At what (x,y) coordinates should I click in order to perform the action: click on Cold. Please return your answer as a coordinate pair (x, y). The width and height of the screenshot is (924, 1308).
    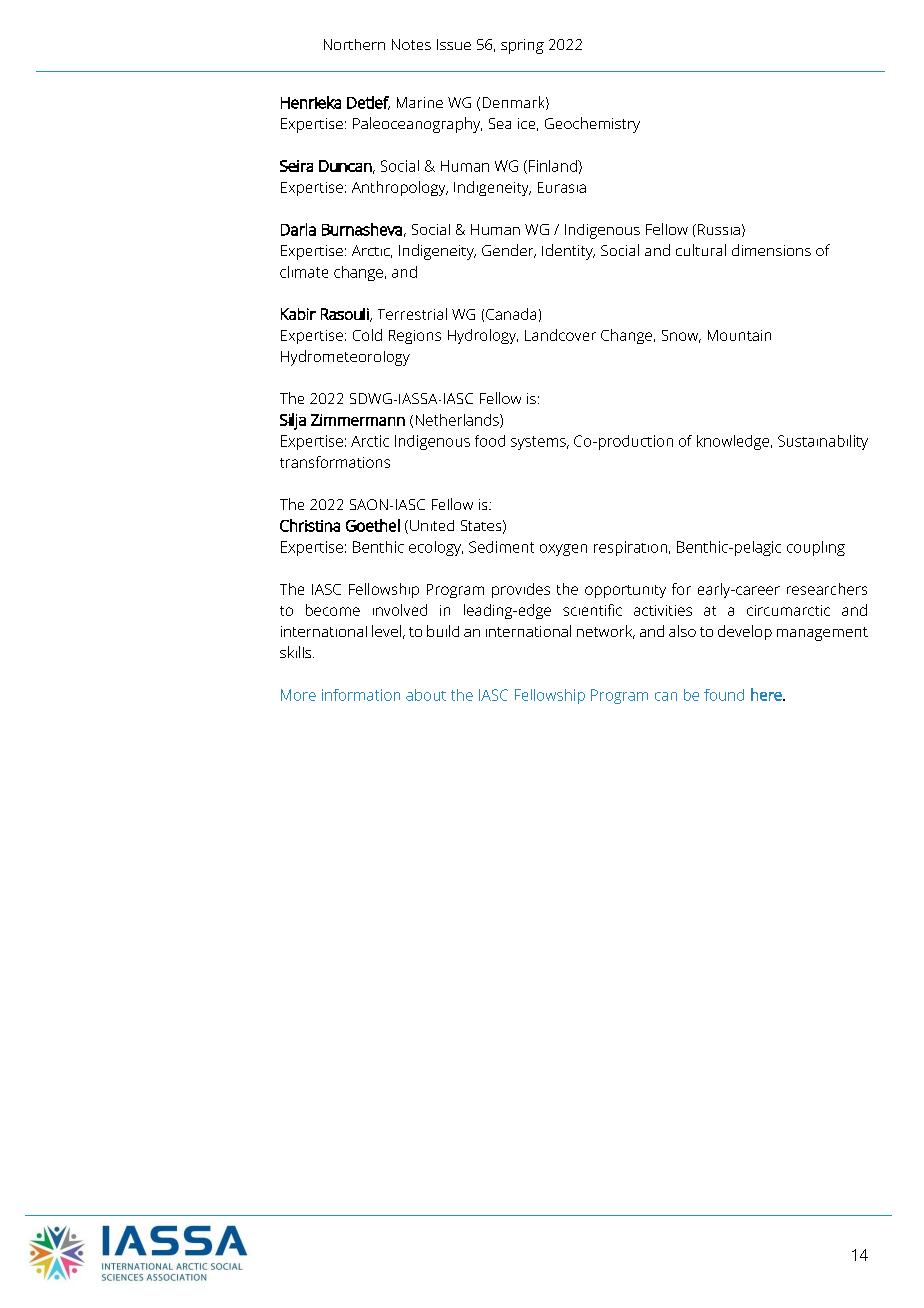
    Looking at the image, I should click on (367, 335).
